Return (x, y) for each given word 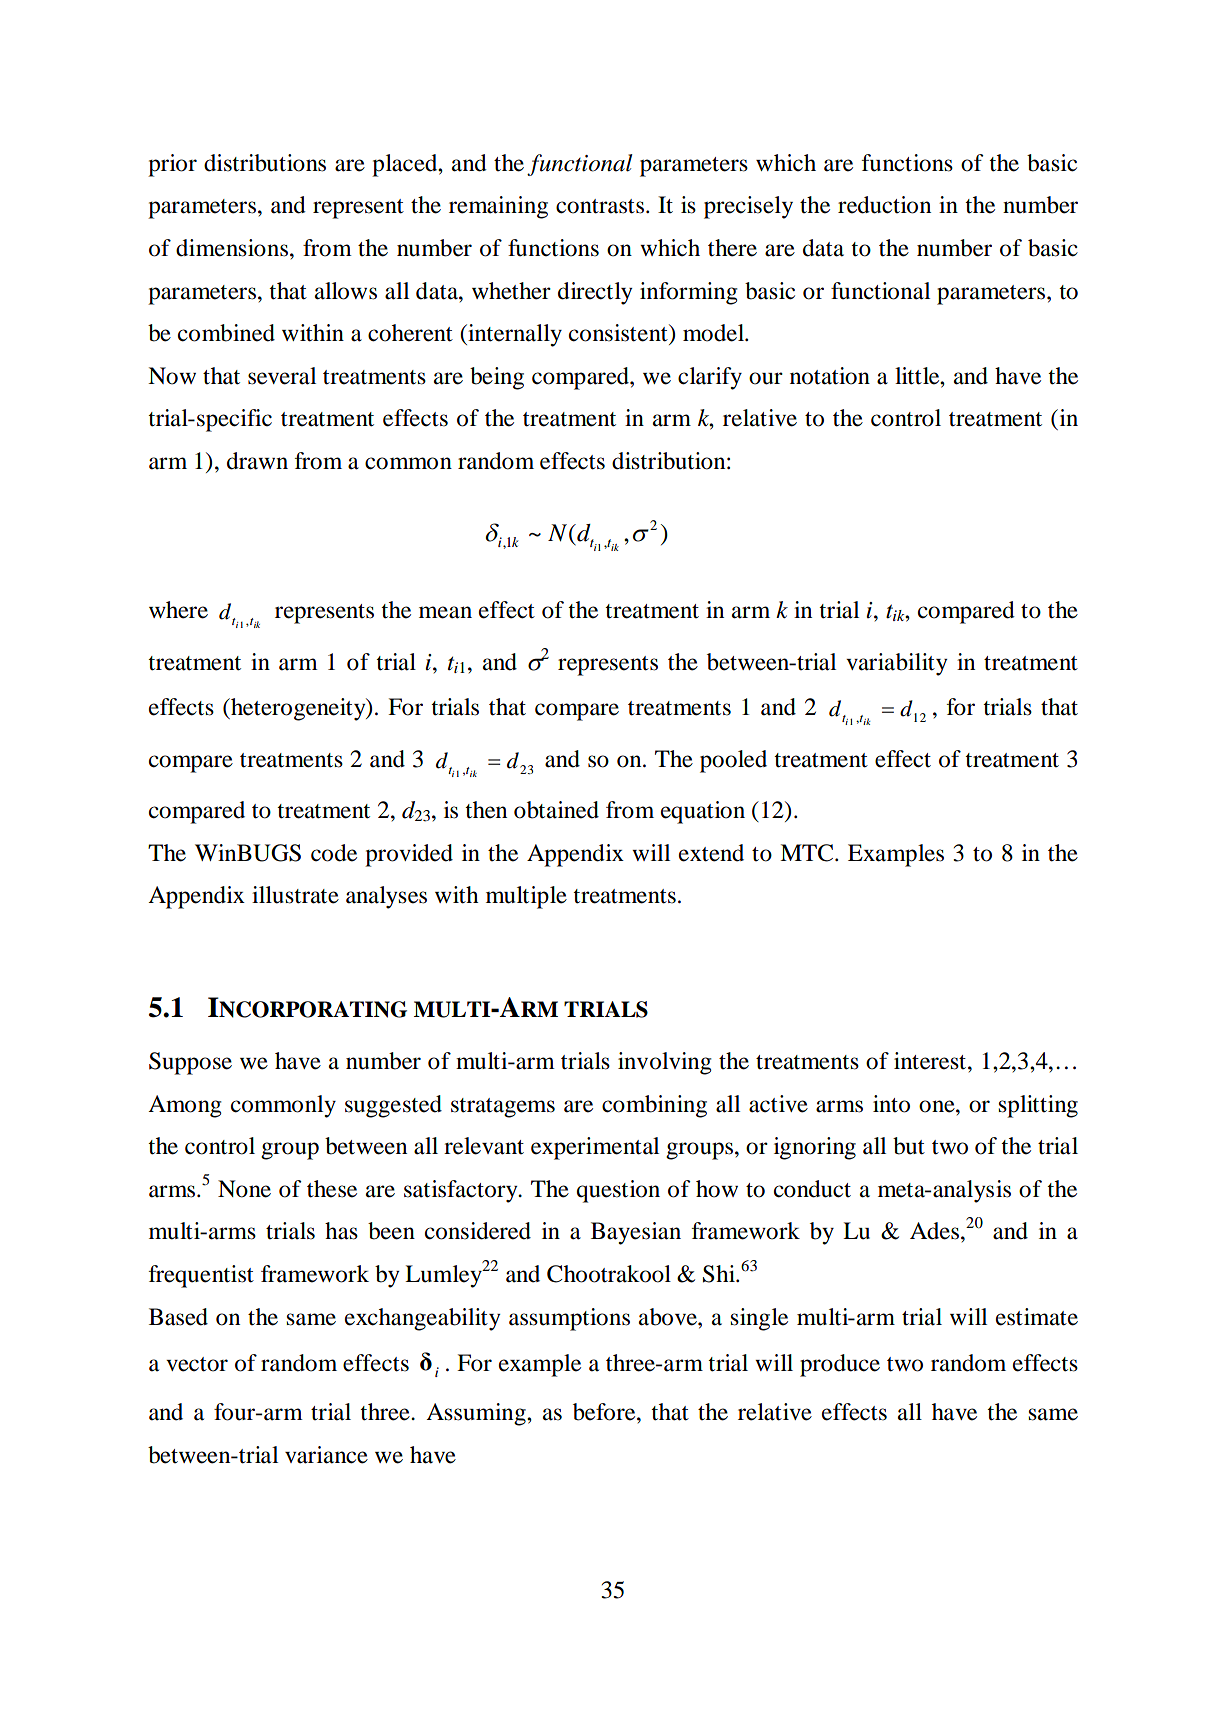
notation (830, 376)
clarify (710, 378)
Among (185, 1106)
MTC (808, 853)
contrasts (600, 206)
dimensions (233, 248)
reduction (884, 205)
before (605, 1412)
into (891, 1104)
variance (326, 1455)
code (334, 853)
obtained (556, 810)
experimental (595, 1148)
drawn (257, 461)
